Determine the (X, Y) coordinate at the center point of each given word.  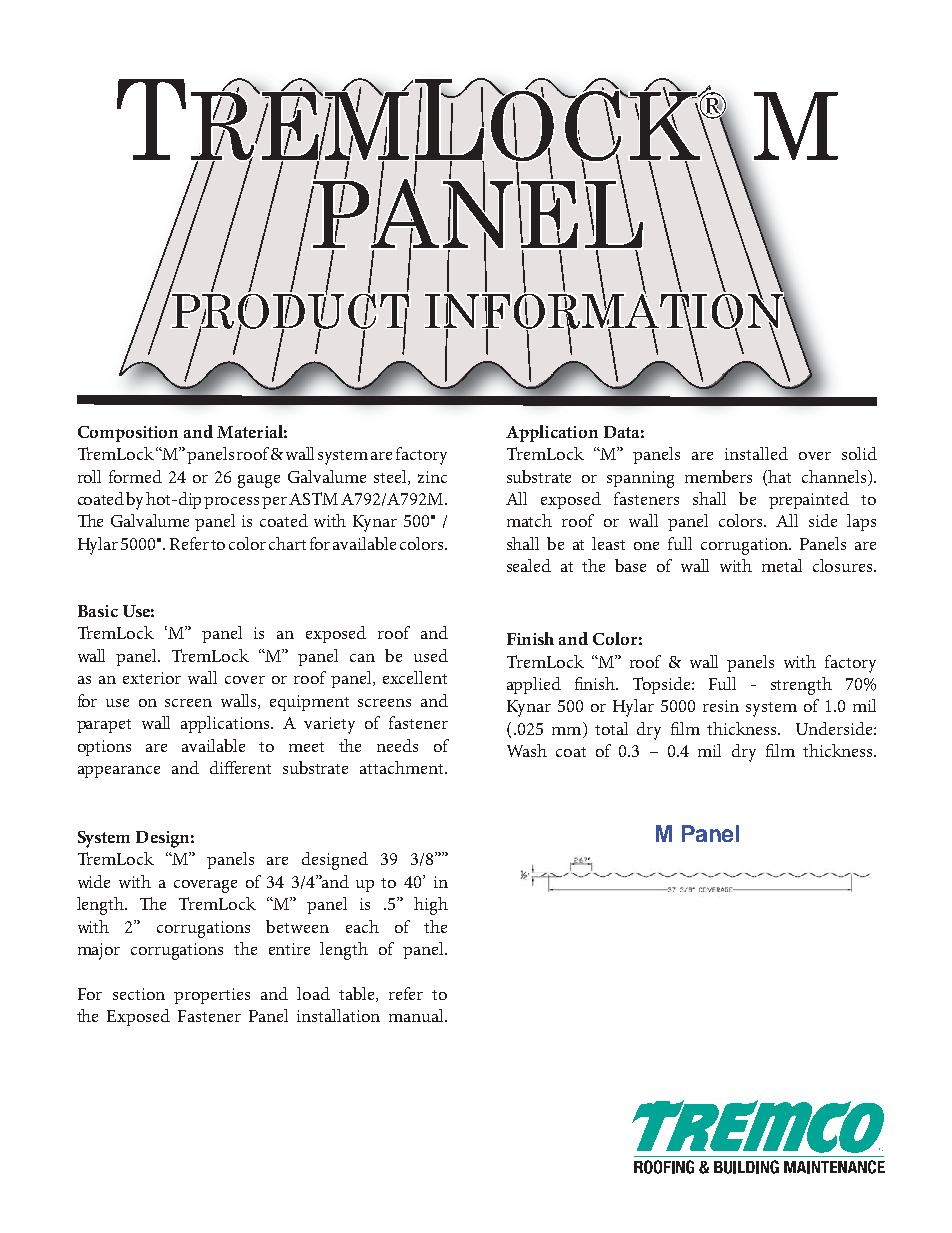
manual (417, 1015)
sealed (529, 565)
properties (212, 996)
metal (782, 565)
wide (94, 881)
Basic (98, 611)
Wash (527, 750)
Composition (128, 434)
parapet (104, 726)
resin (721, 706)
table (358, 994)
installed (756, 453)
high (431, 906)
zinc (432, 477)
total (611, 728)
